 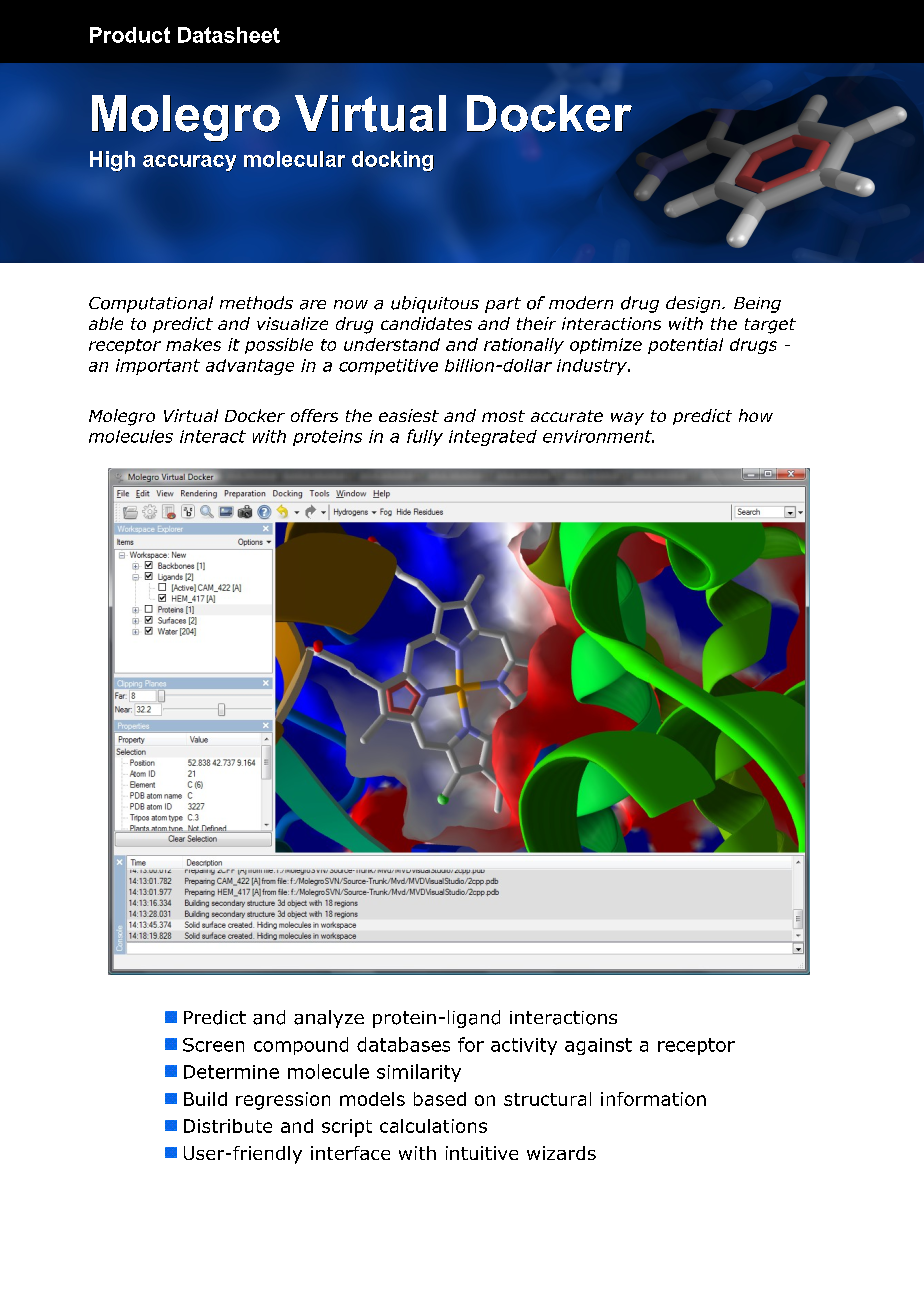 I want to click on information, so click(x=653, y=1099).
